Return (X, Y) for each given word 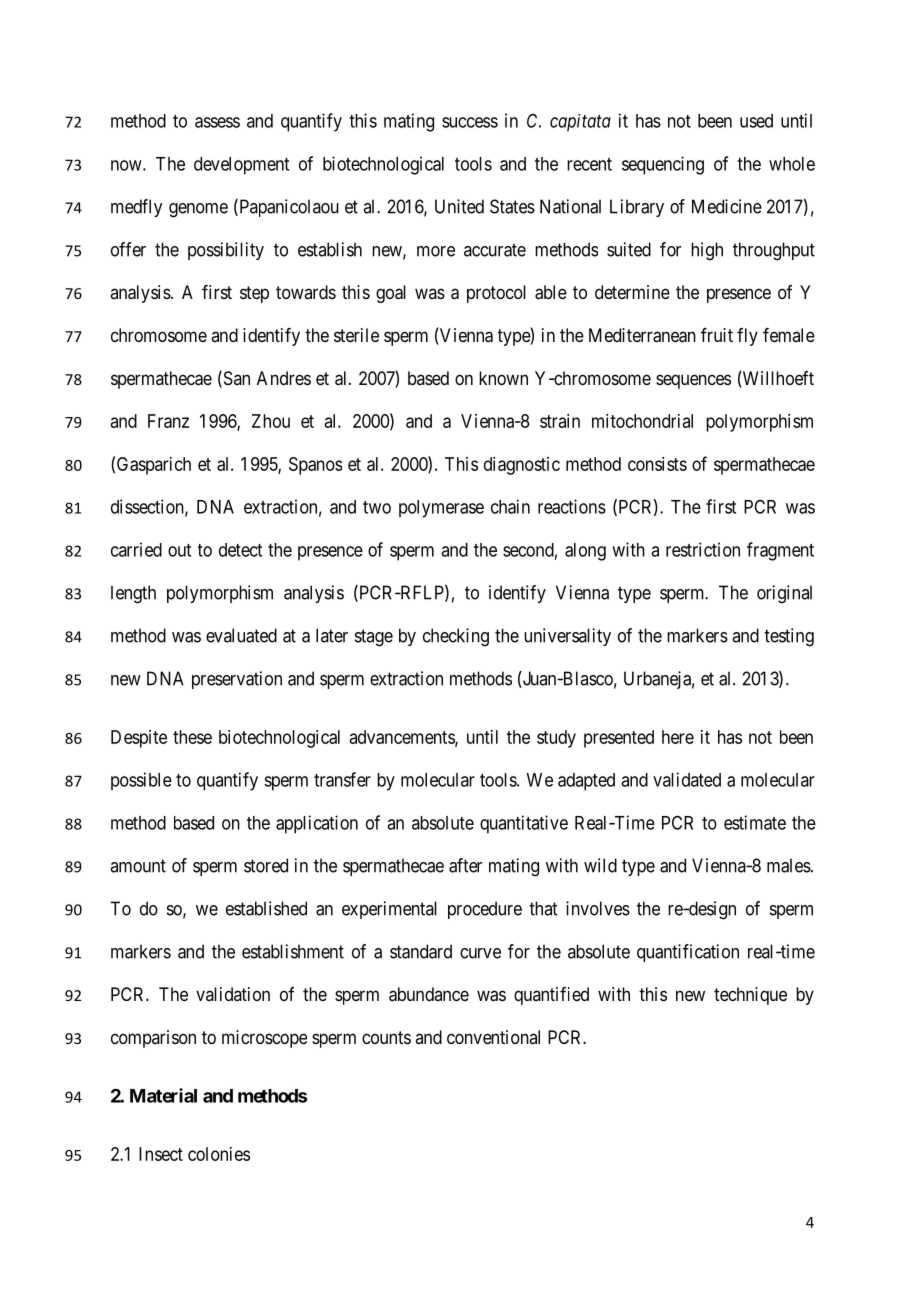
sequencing (663, 165)
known (503, 378)
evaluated (241, 635)
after (465, 865)
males (789, 865)
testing (789, 637)
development (241, 166)
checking (456, 637)
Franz (168, 421)
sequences (693, 381)
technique (750, 996)
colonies (219, 1154)
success (470, 122)
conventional (493, 1037)
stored (266, 865)
